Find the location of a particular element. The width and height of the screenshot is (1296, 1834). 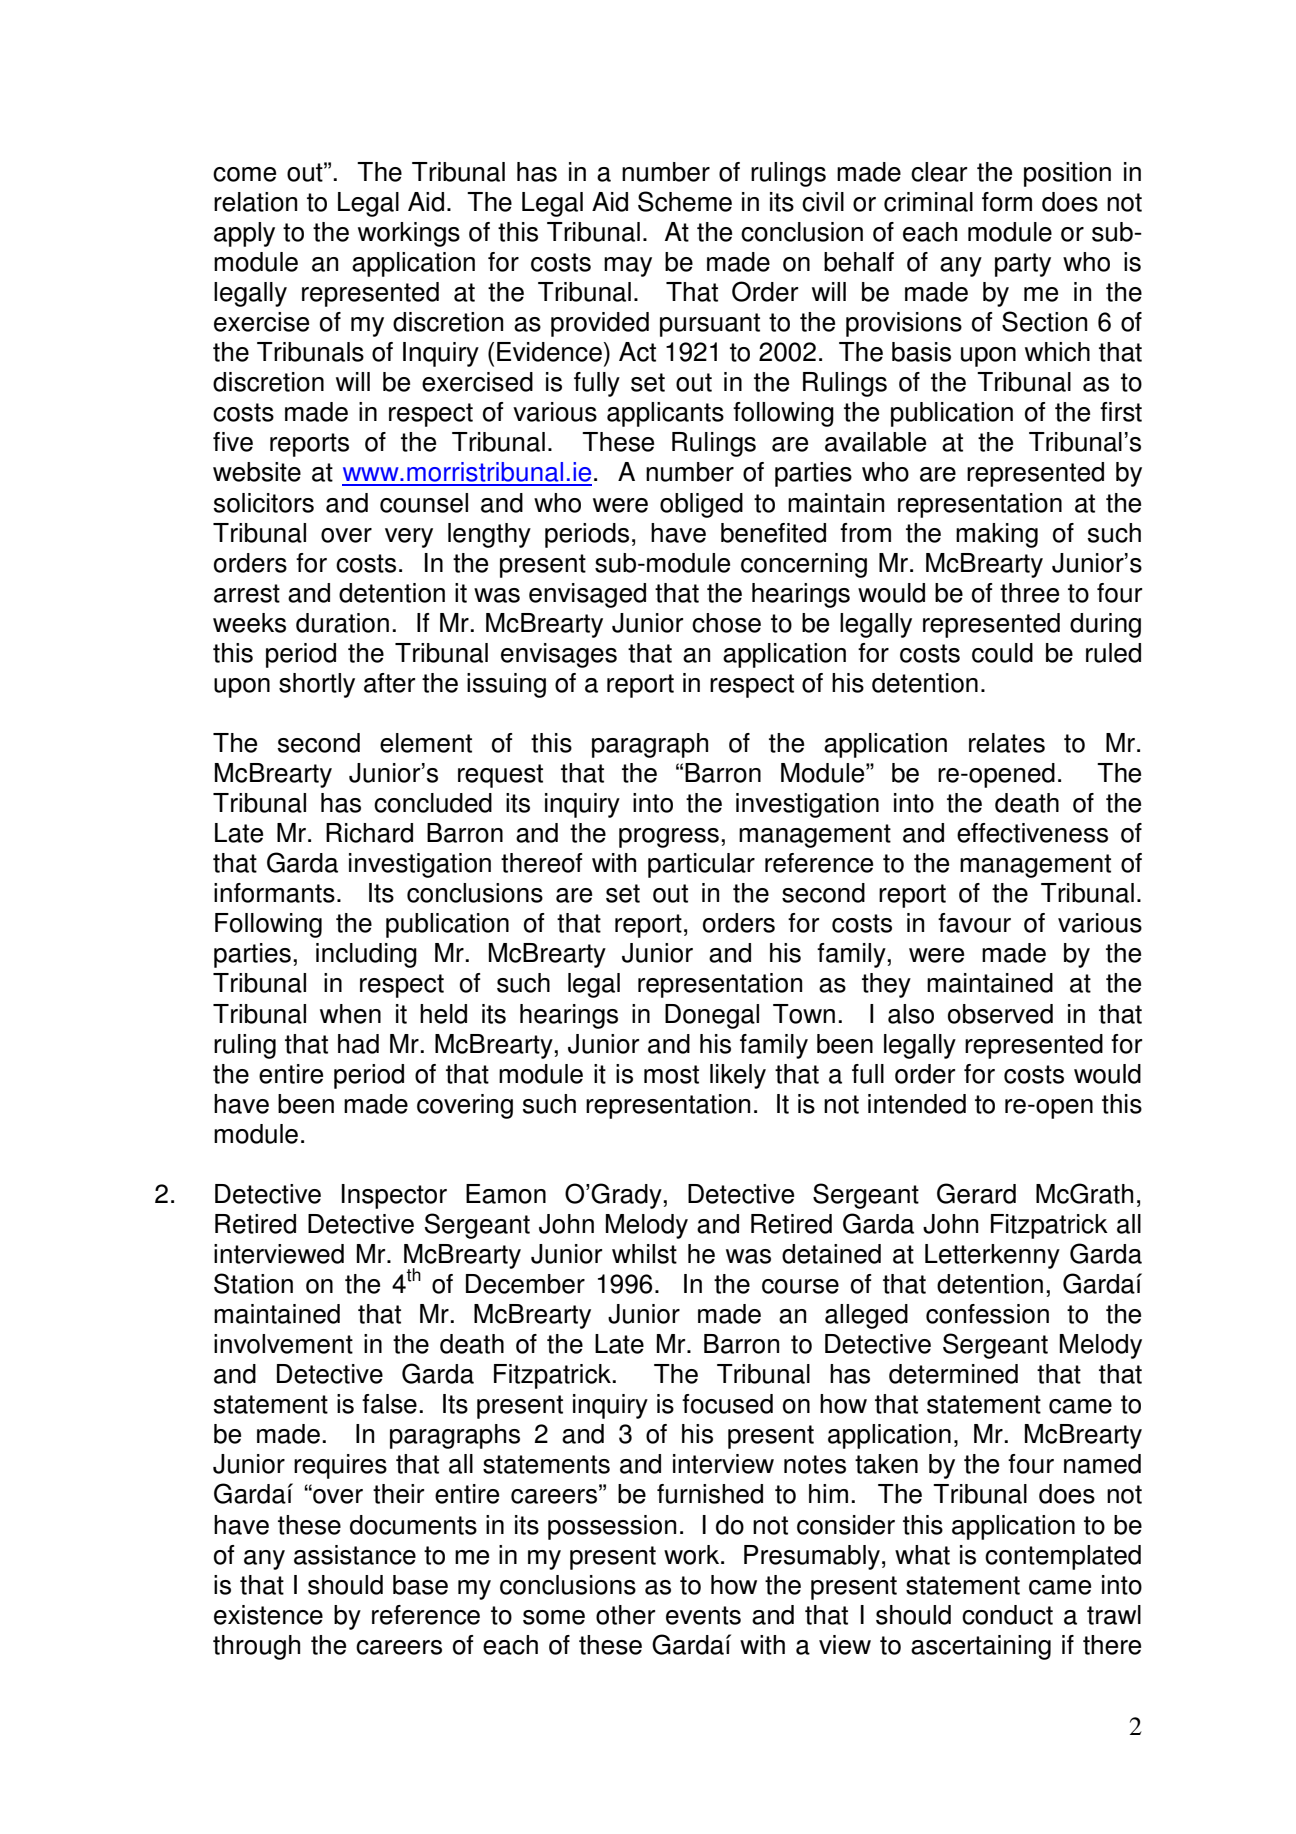

conduct is located at coordinates (1007, 1615).
